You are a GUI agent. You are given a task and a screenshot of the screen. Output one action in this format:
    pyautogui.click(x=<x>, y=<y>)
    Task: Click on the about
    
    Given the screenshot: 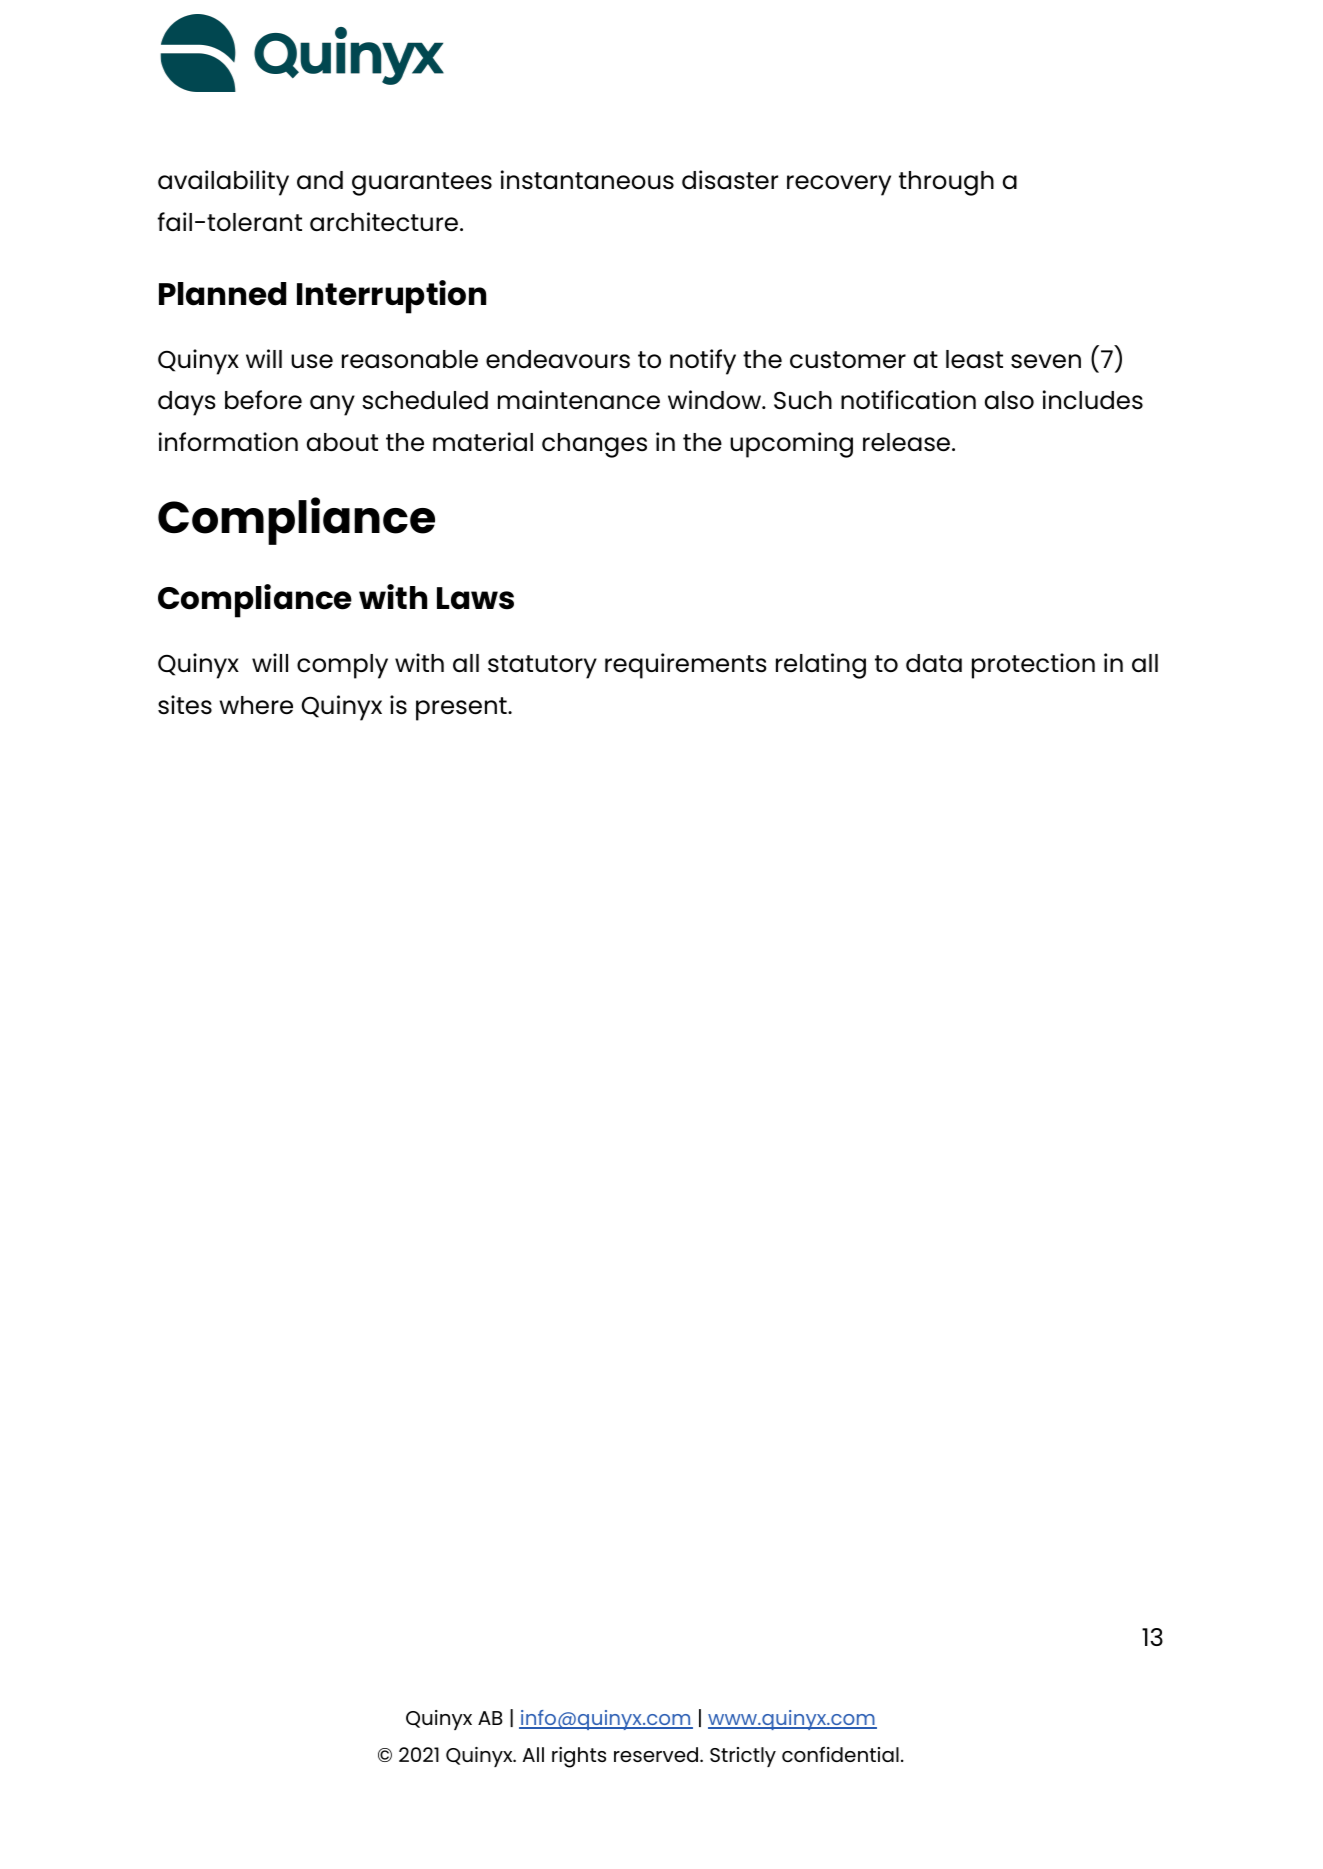 What is the action you would take?
    pyautogui.click(x=342, y=442)
